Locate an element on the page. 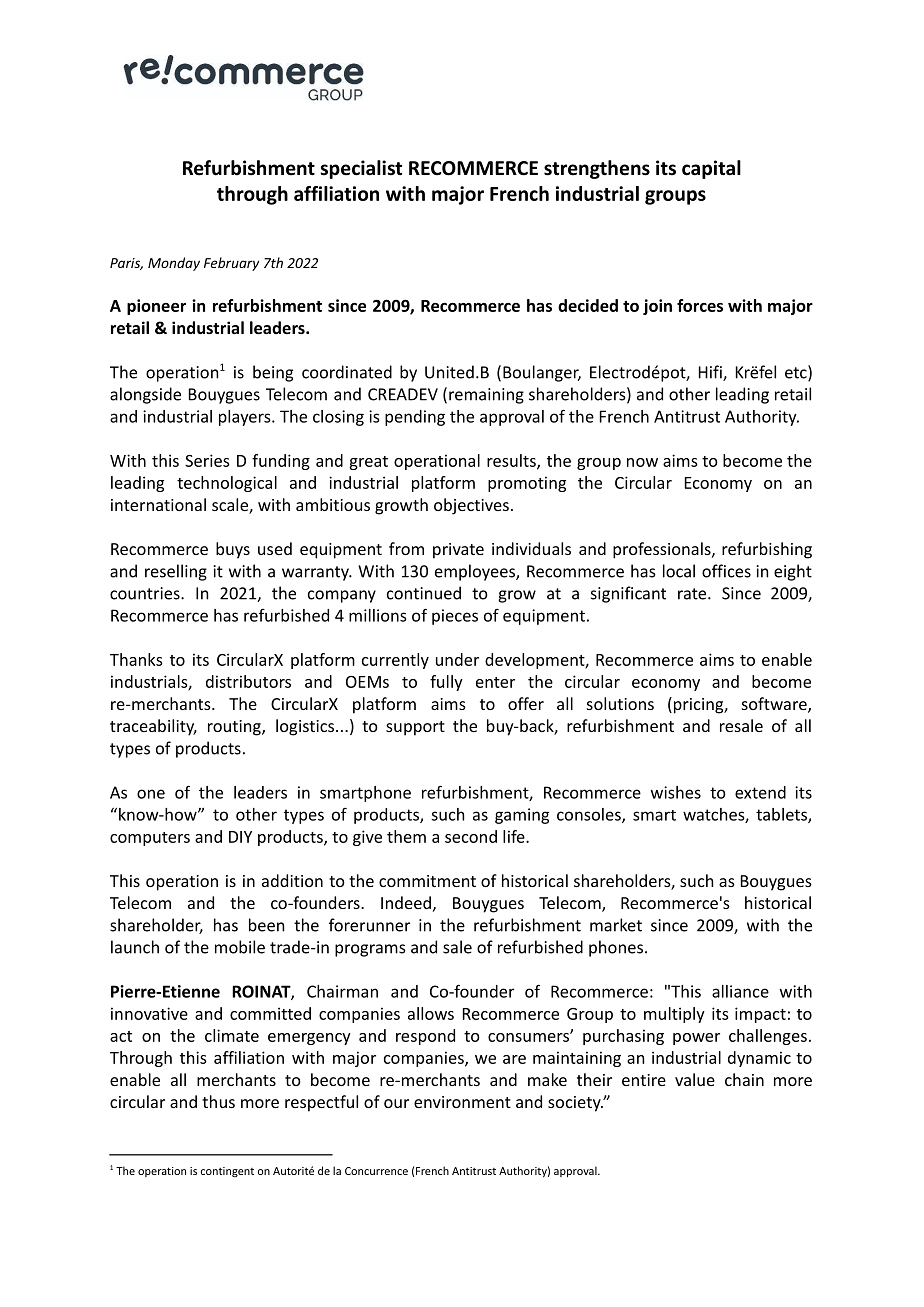 Image resolution: width=924 pixels, height=1307 pixels. environment is located at coordinates (462, 1102).
